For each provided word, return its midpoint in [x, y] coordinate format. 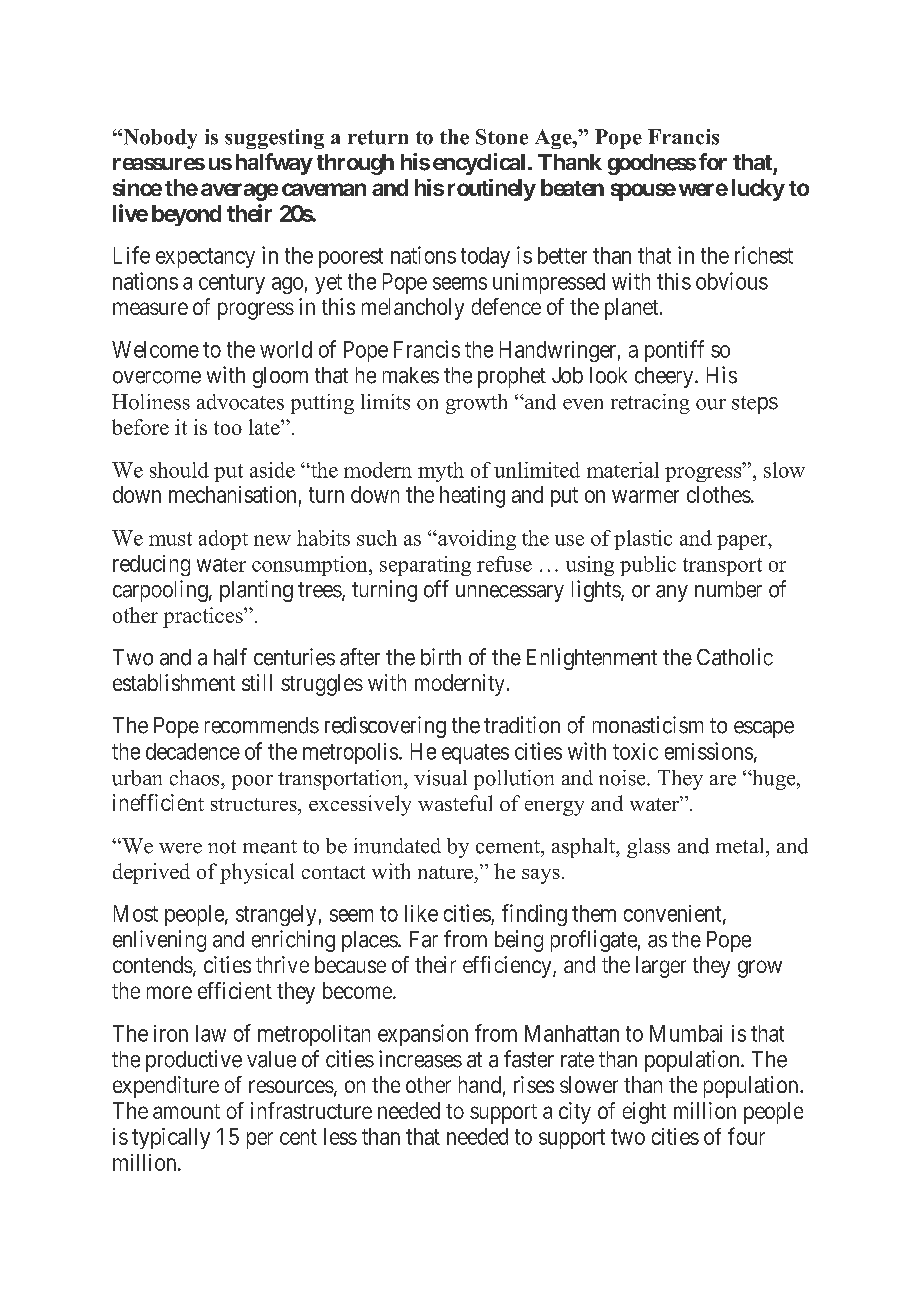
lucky [758, 190]
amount [186, 1111]
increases [420, 1059]
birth [441, 657]
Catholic [735, 657]
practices [204, 617]
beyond [186, 215]
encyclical [479, 164]
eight [644, 1113]
